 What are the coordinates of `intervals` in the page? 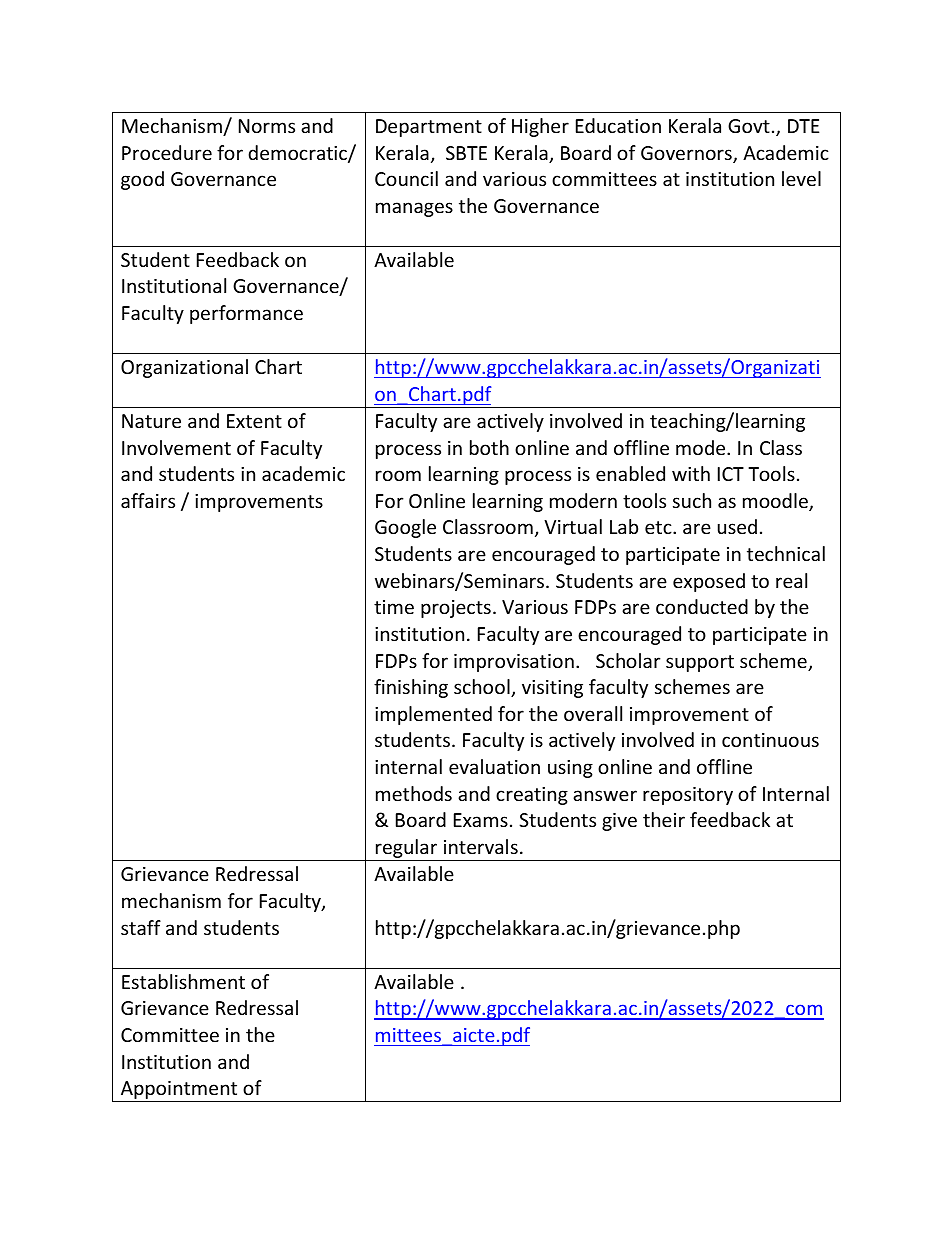 It's located at (481, 846).
